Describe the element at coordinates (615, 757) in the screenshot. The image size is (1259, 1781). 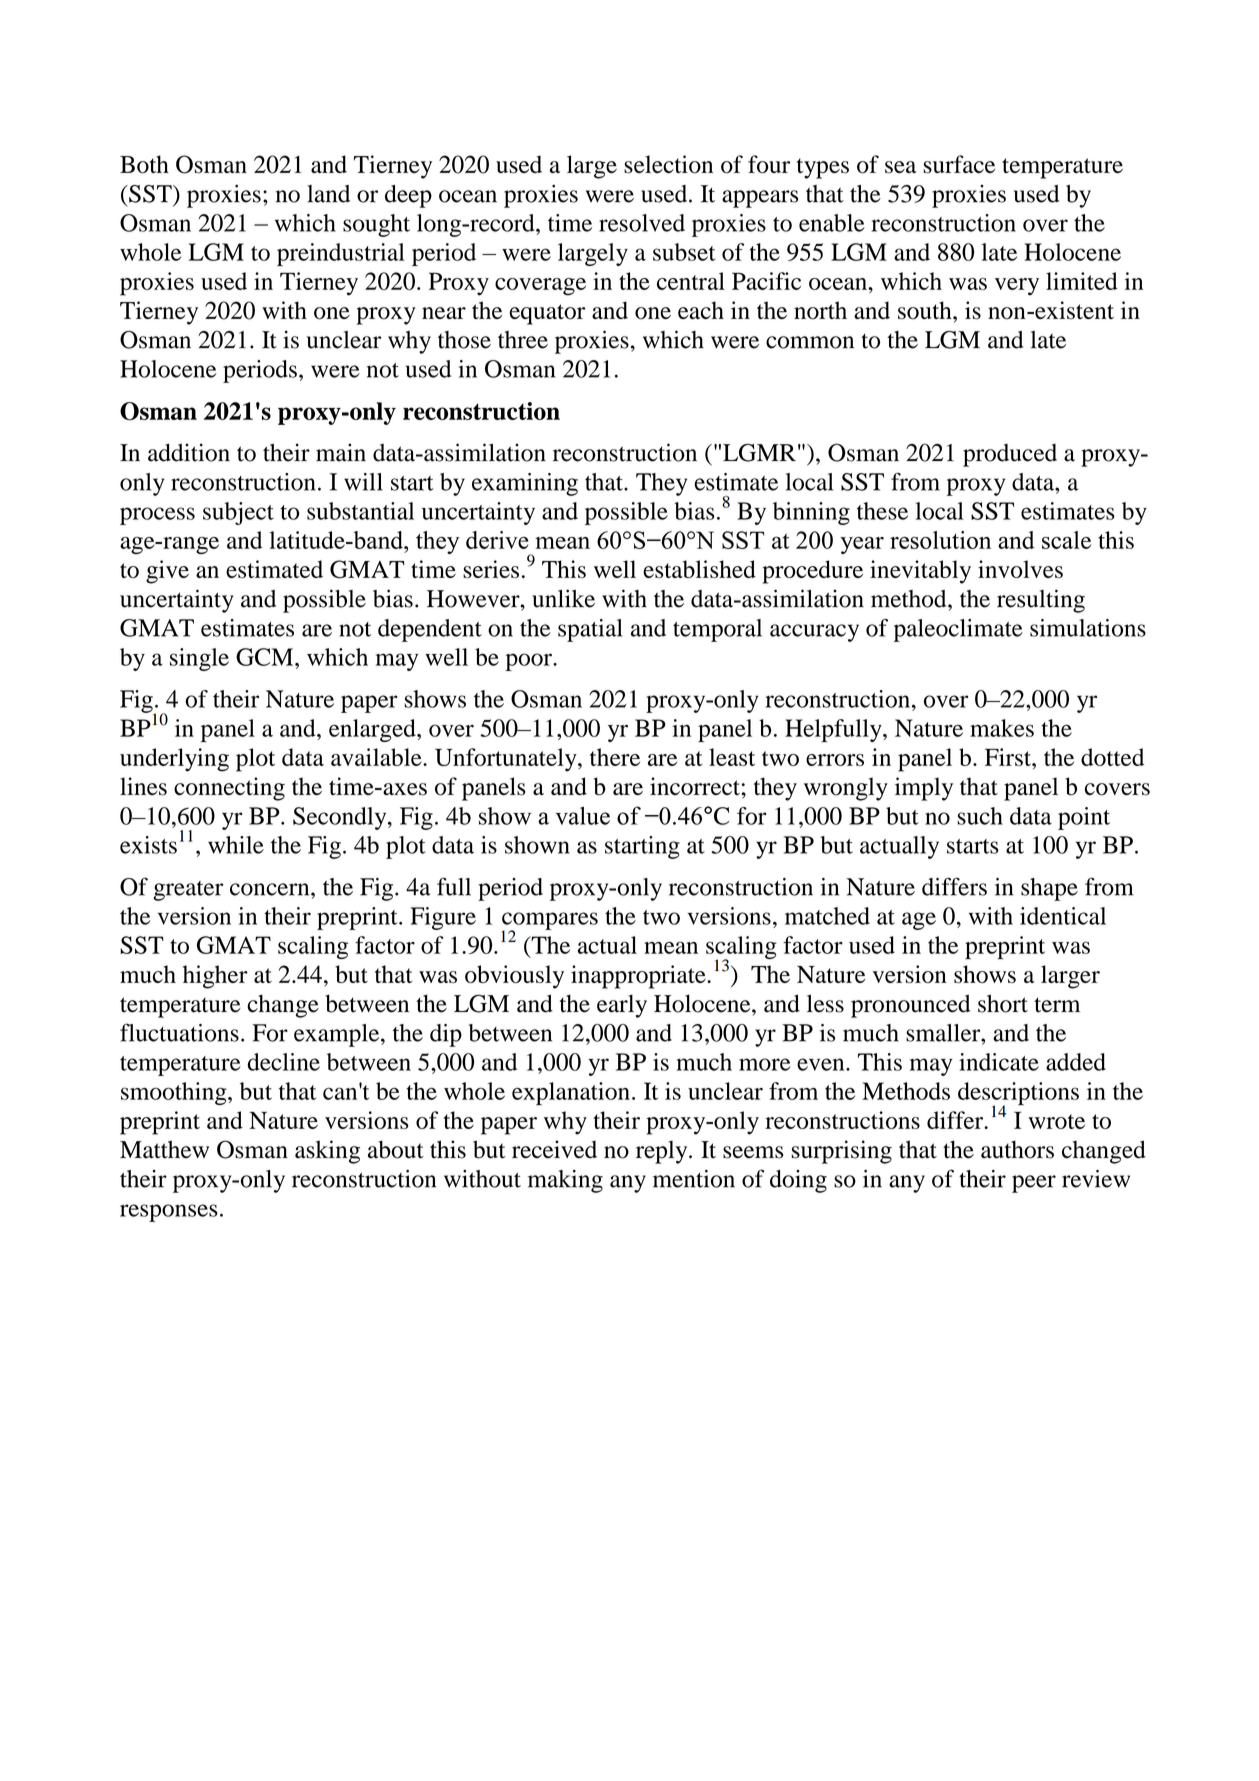
I see `there` at that location.
